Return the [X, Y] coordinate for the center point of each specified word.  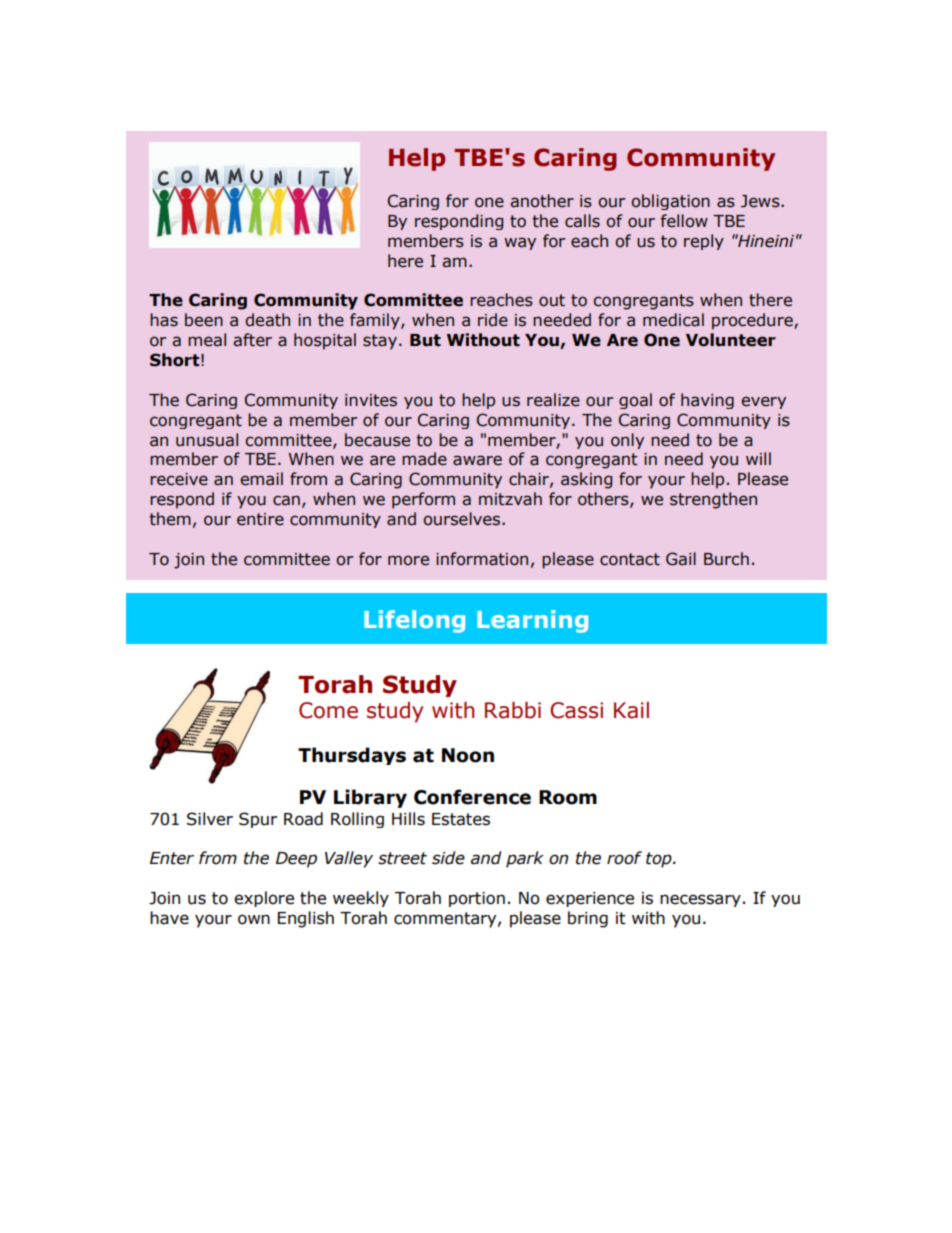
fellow [684, 221]
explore [264, 899]
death [267, 320]
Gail [681, 559]
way [520, 243]
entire [260, 519]
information [482, 559]
